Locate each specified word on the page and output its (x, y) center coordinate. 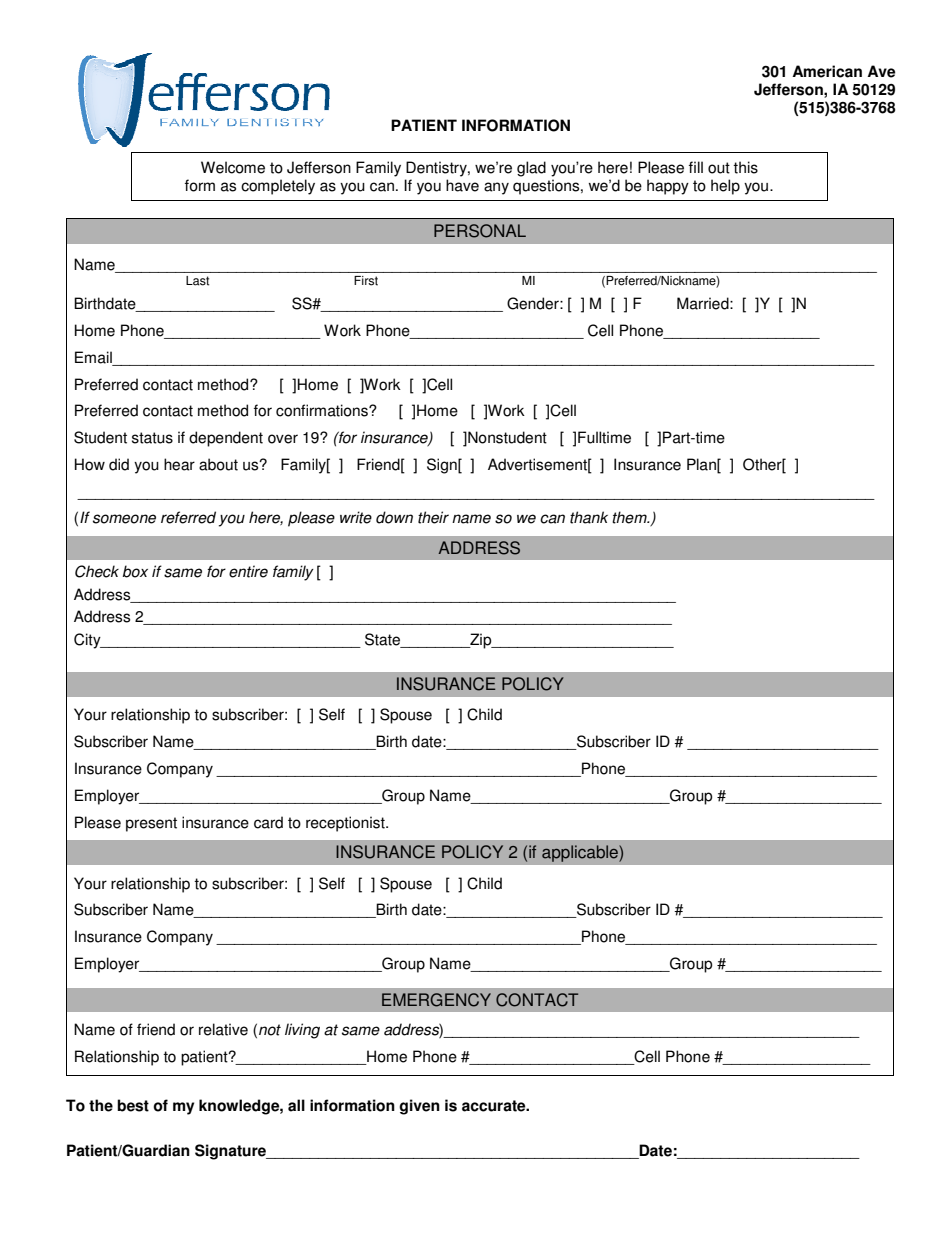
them (630, 517)
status (152, 438)
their (433, 517)
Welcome (233, 167)
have (462, 185)
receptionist (346, 824)
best (133, 1105)
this (745, 167)
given (419, 1107)
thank (589, 517)
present (151, 824)
